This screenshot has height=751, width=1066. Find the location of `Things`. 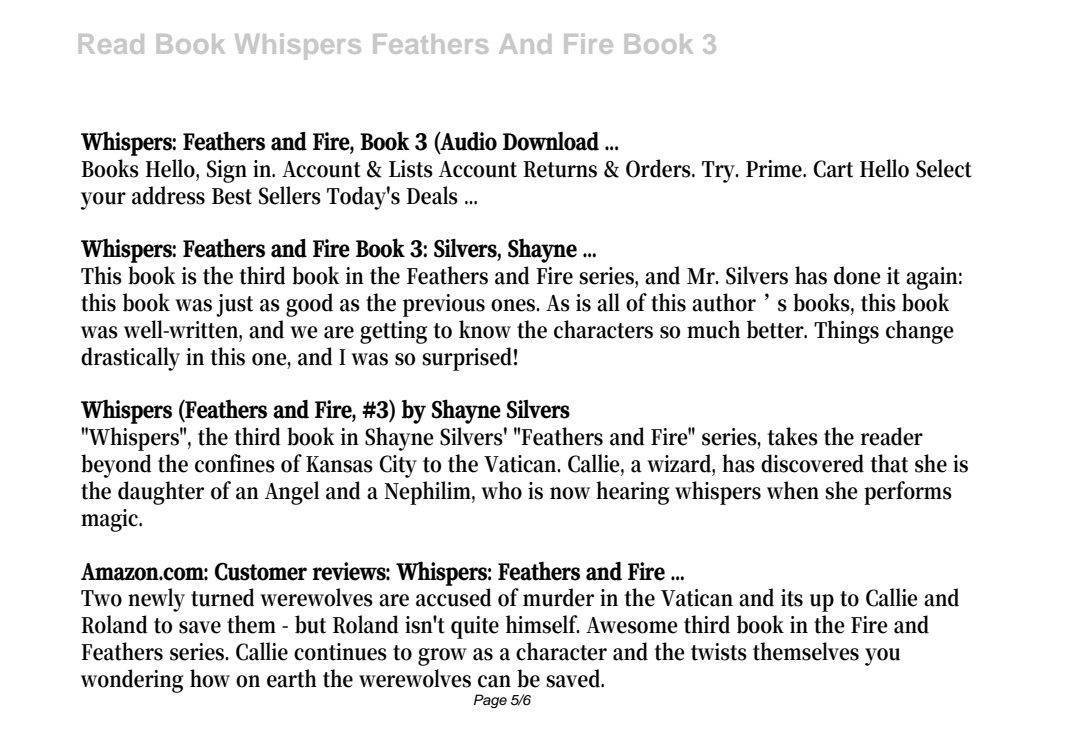

Things is located at coordinates (846, 332).
